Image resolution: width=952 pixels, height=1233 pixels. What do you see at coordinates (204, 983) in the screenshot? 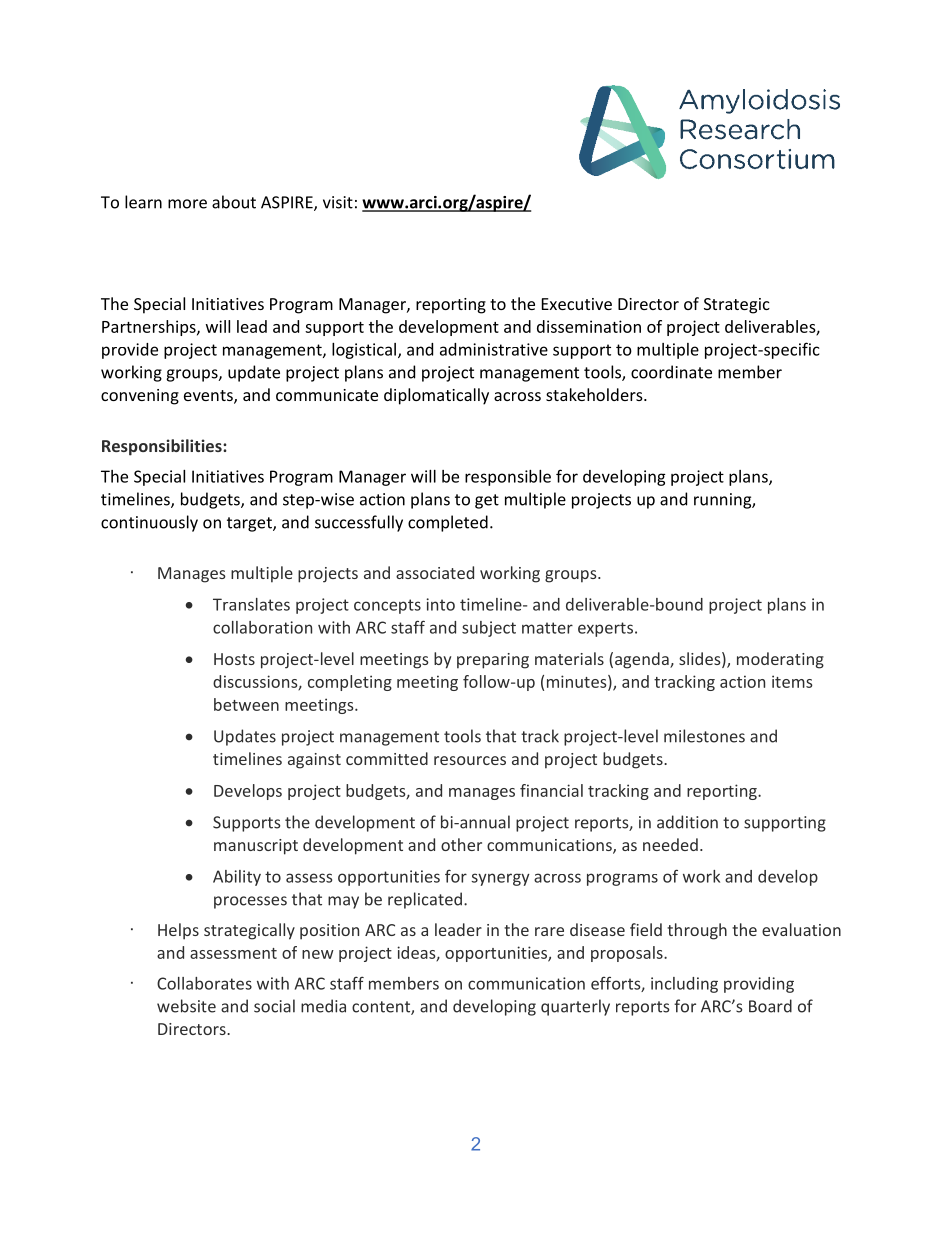
I see `Collaborates` at bounding box center [204, 983].
